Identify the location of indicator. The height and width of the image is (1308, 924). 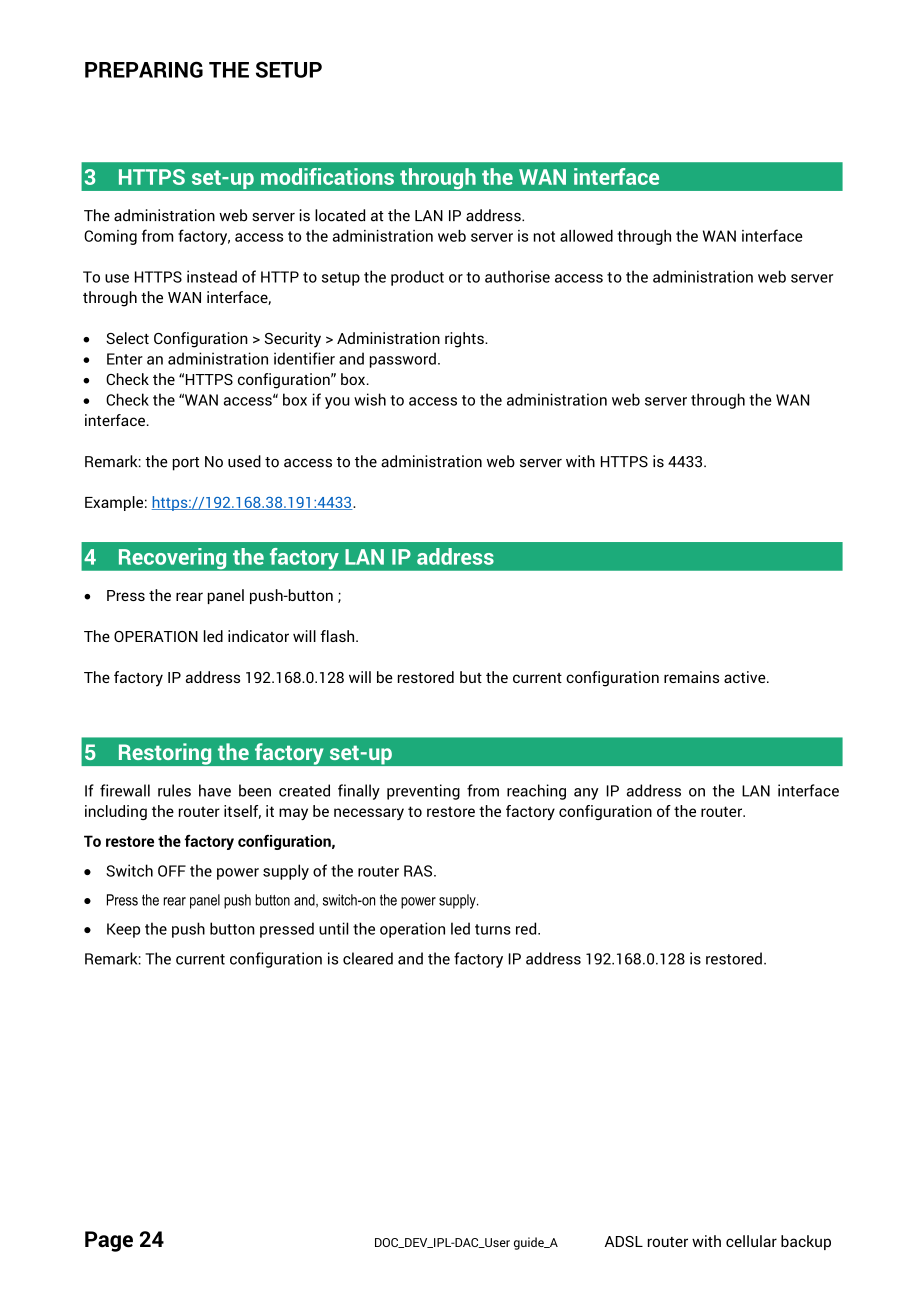
(258, 636).
